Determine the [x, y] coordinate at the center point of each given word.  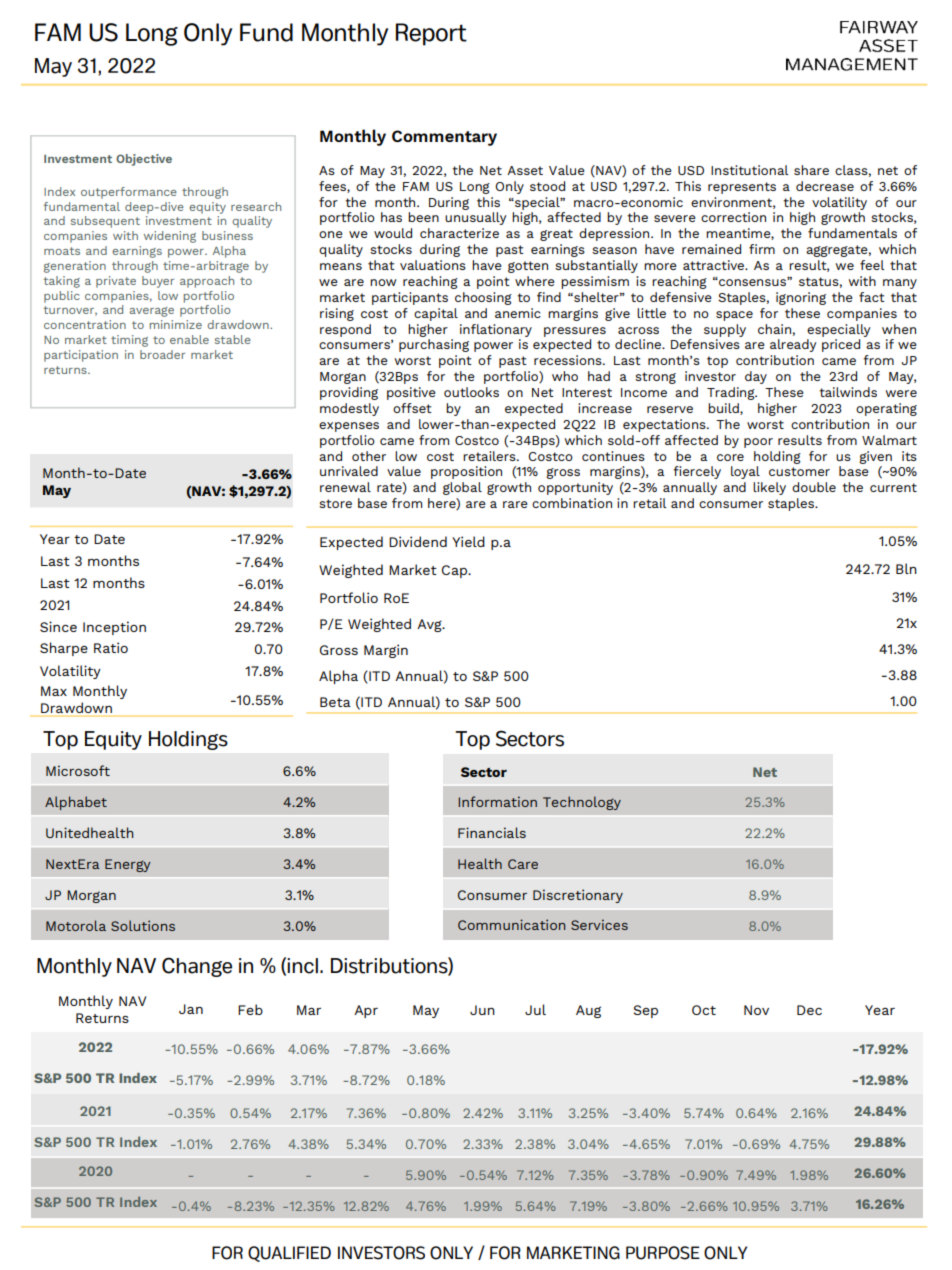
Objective [144, 160]
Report [431, 34]
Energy [128, 865]
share [811, 170]
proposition [466, 472]
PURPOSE [663, 1253]
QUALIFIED [289, 1254]
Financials [492, 832]
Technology [582, 803]
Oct [704, 1010]
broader [162, 354]
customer [799, 471]
